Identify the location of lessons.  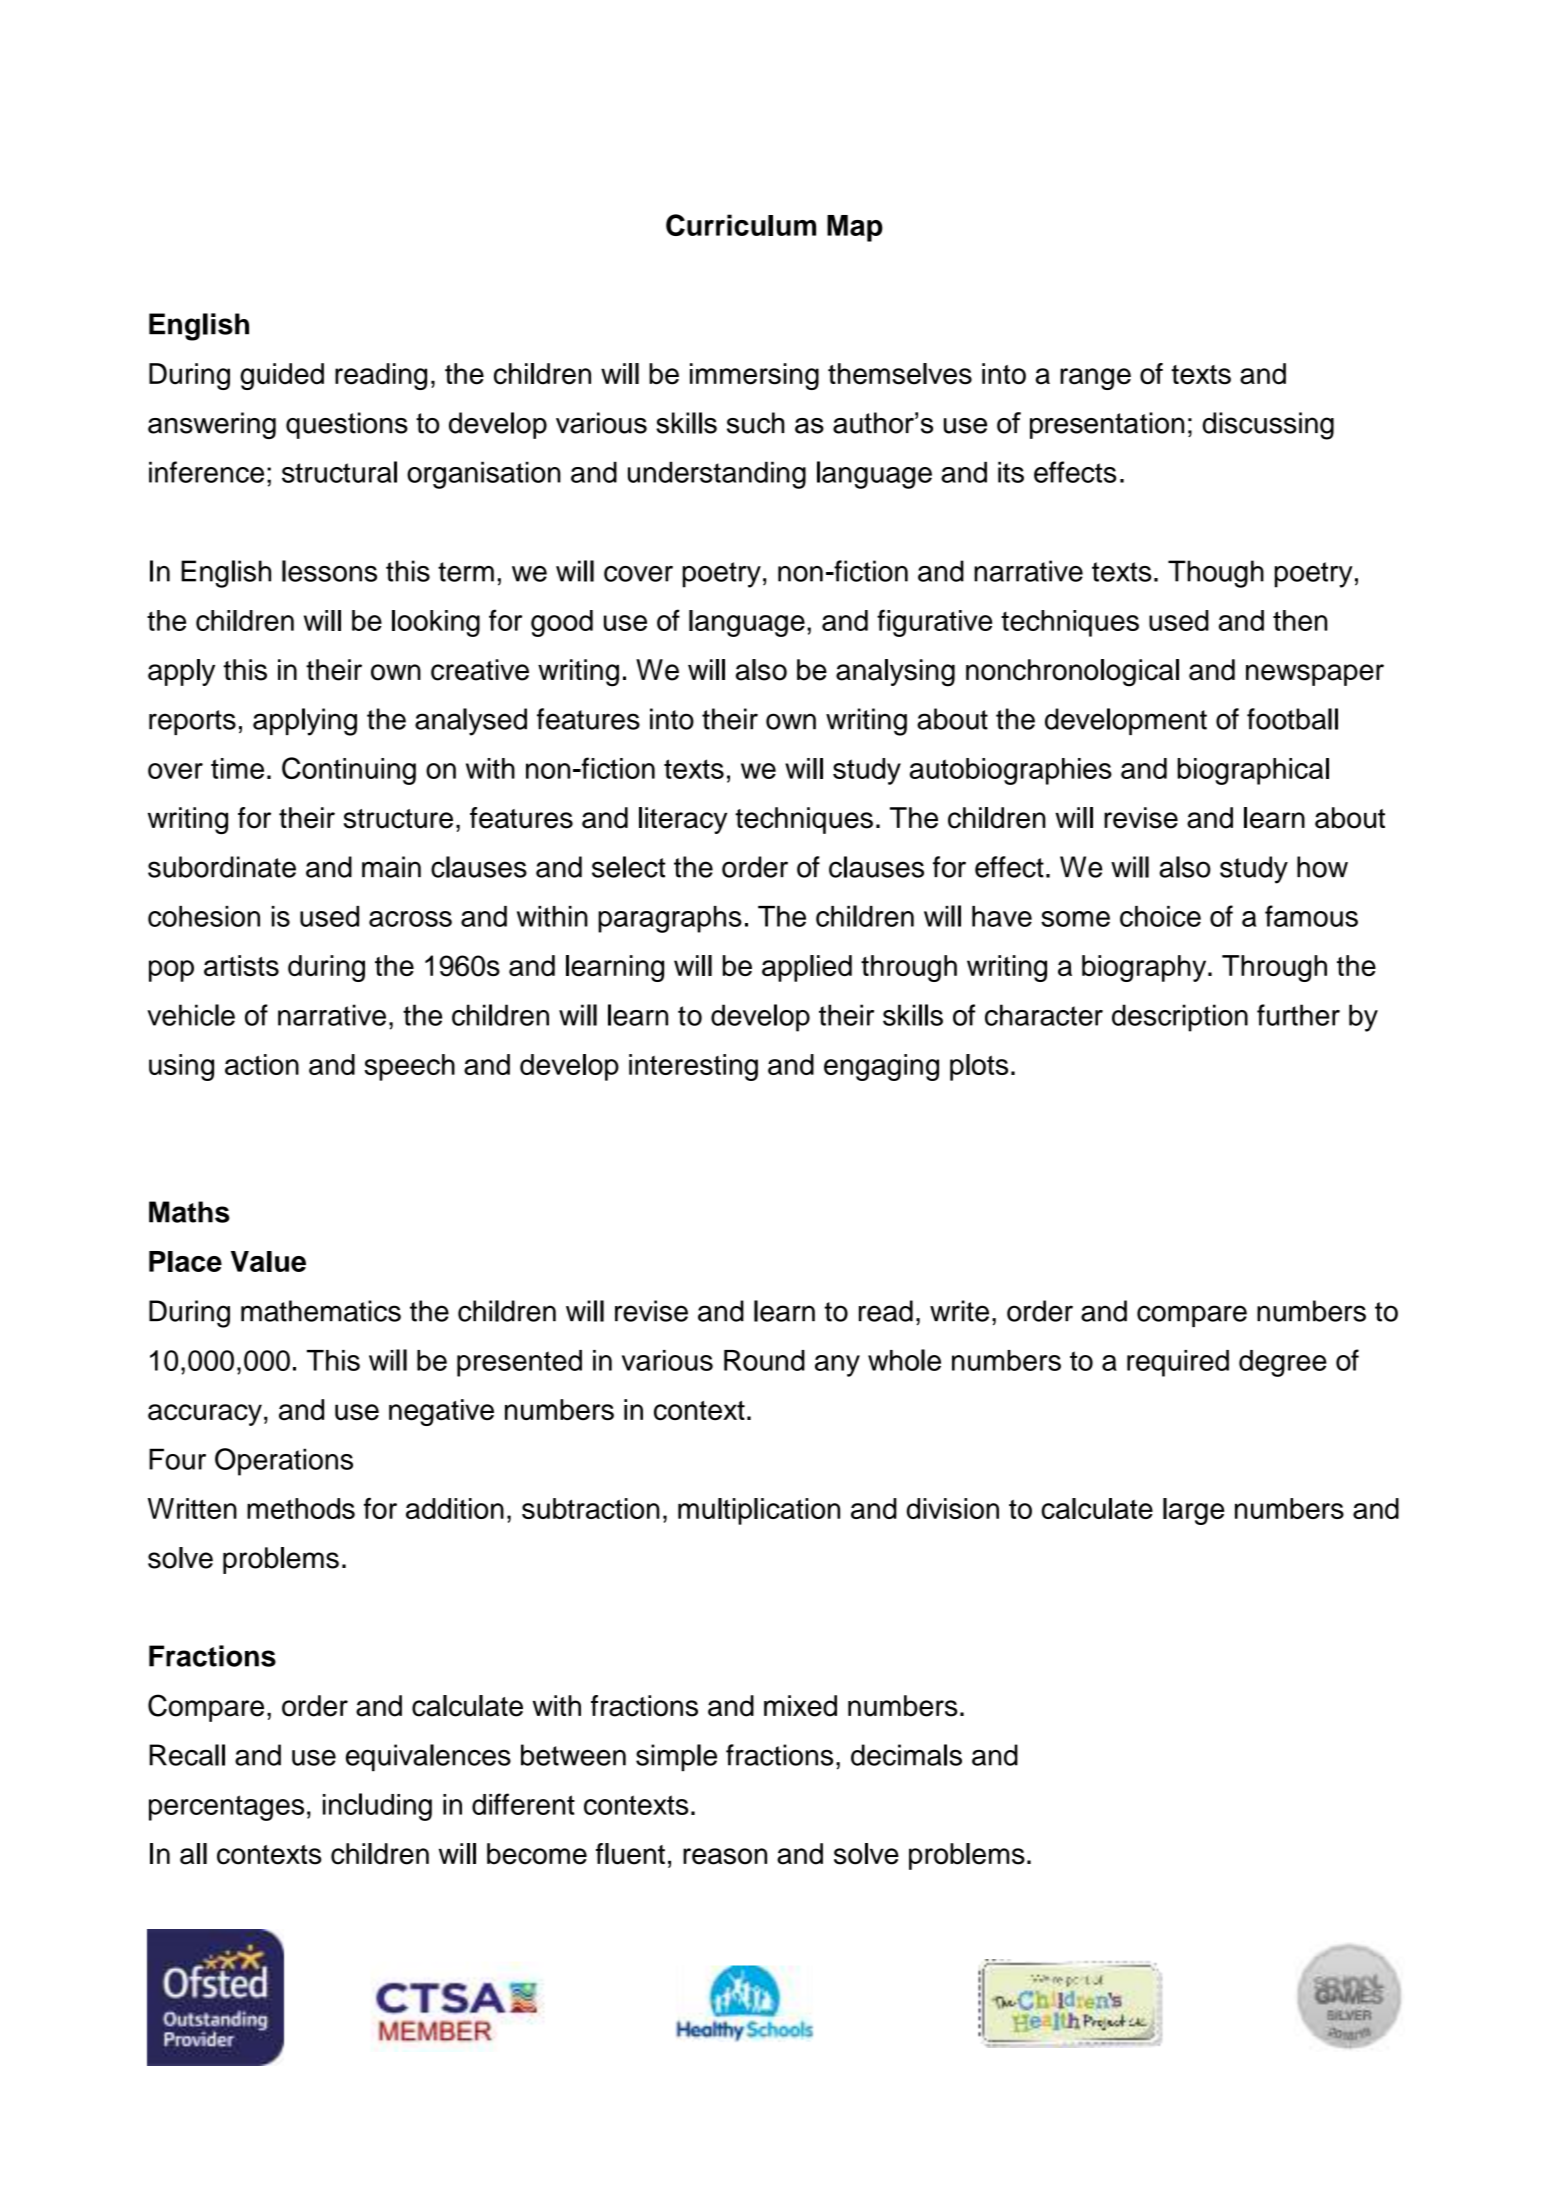
(329, 571).
